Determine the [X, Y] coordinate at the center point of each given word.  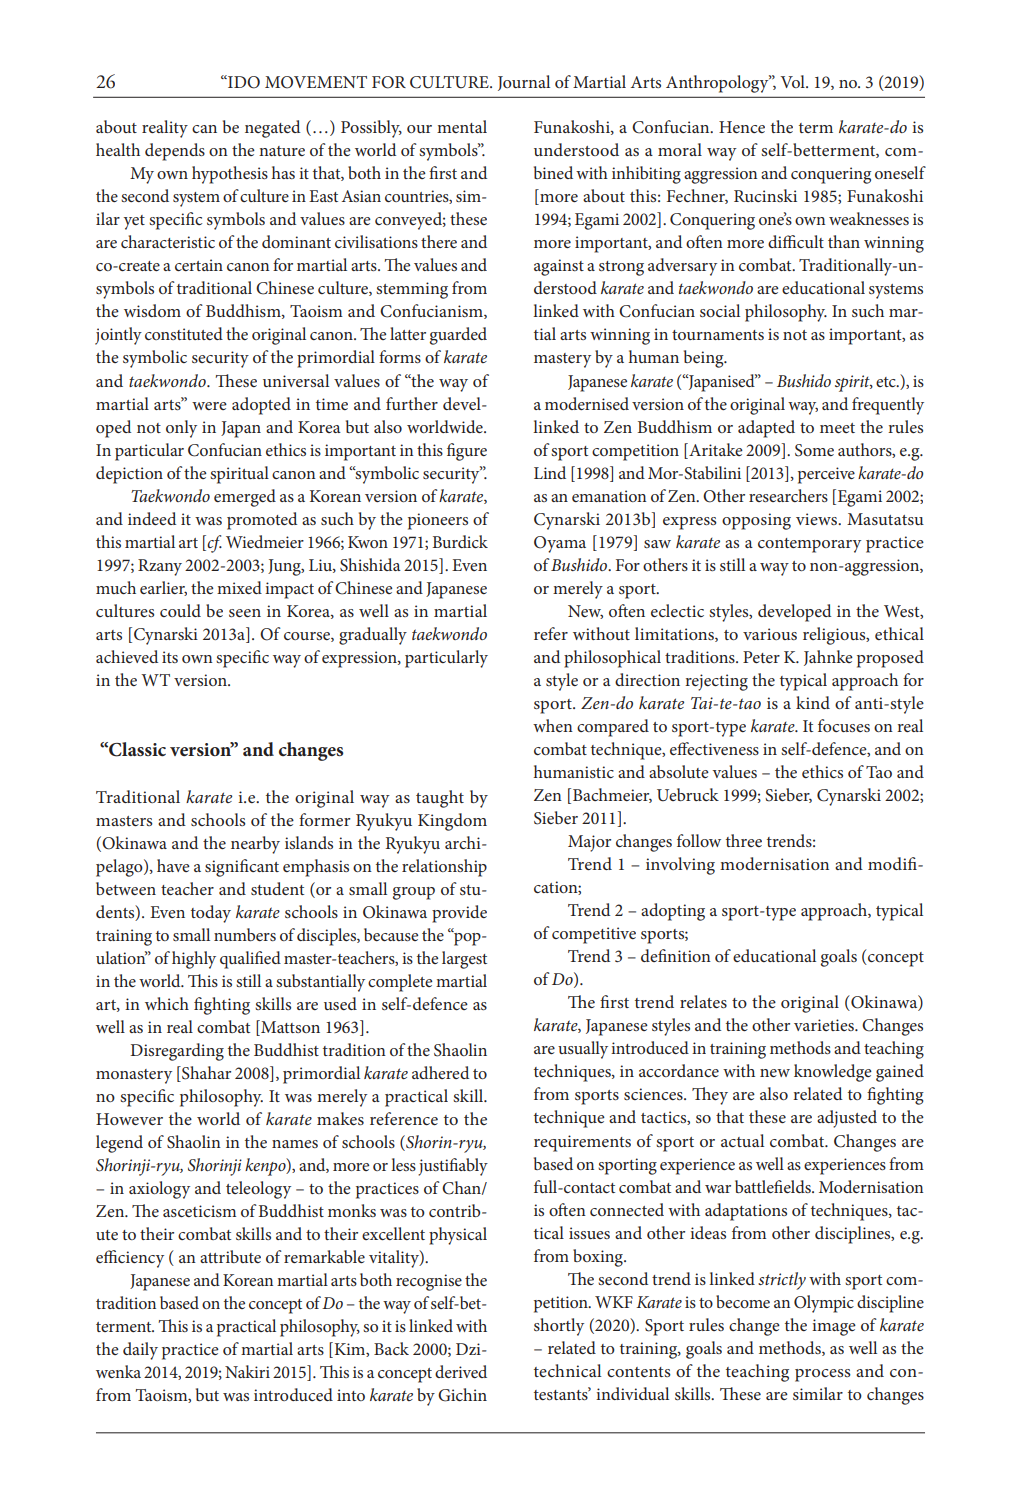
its [170, 657]
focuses [844, 725]
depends [175, 152]
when [553, 725]
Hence [742, 127]
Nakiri [247, 1371]
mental [462, 126]
